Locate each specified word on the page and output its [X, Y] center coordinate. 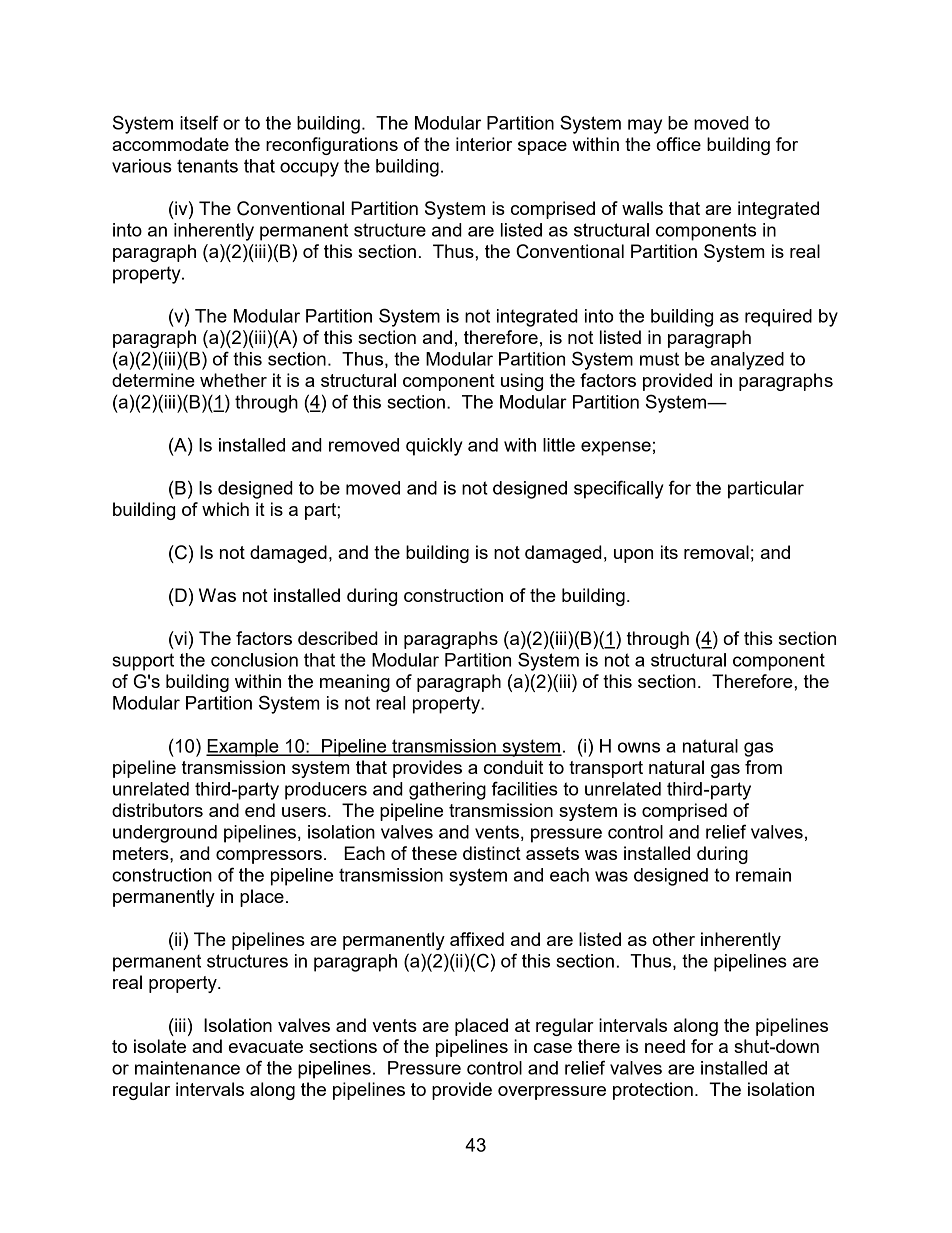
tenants [207, 166]
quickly [434, 447]
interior [484, 144]
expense [616, 448]
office [678, 144]
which [225, 509]
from [763, 767]
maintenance [187, 1068]
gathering [447, 791]
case [553, 1048]
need [665, 1046]
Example [243, 748]
